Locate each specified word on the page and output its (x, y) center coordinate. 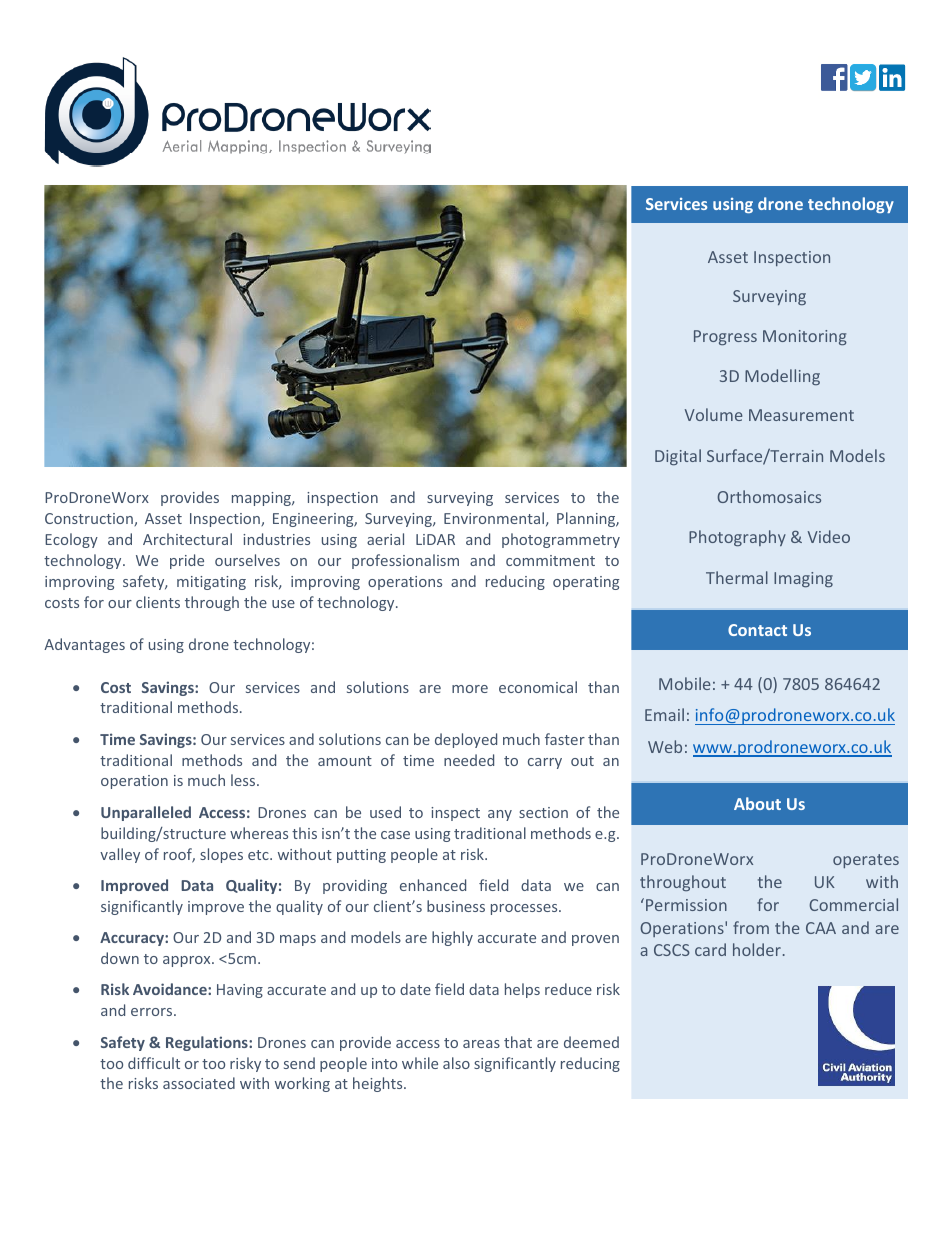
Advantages (84, 645)
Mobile (684, 683)
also (456, 1063)
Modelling (782, 377)
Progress (725, 337)
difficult (154, 1063)
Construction (90, 519)
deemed (591, 1042)
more (470, 689)
